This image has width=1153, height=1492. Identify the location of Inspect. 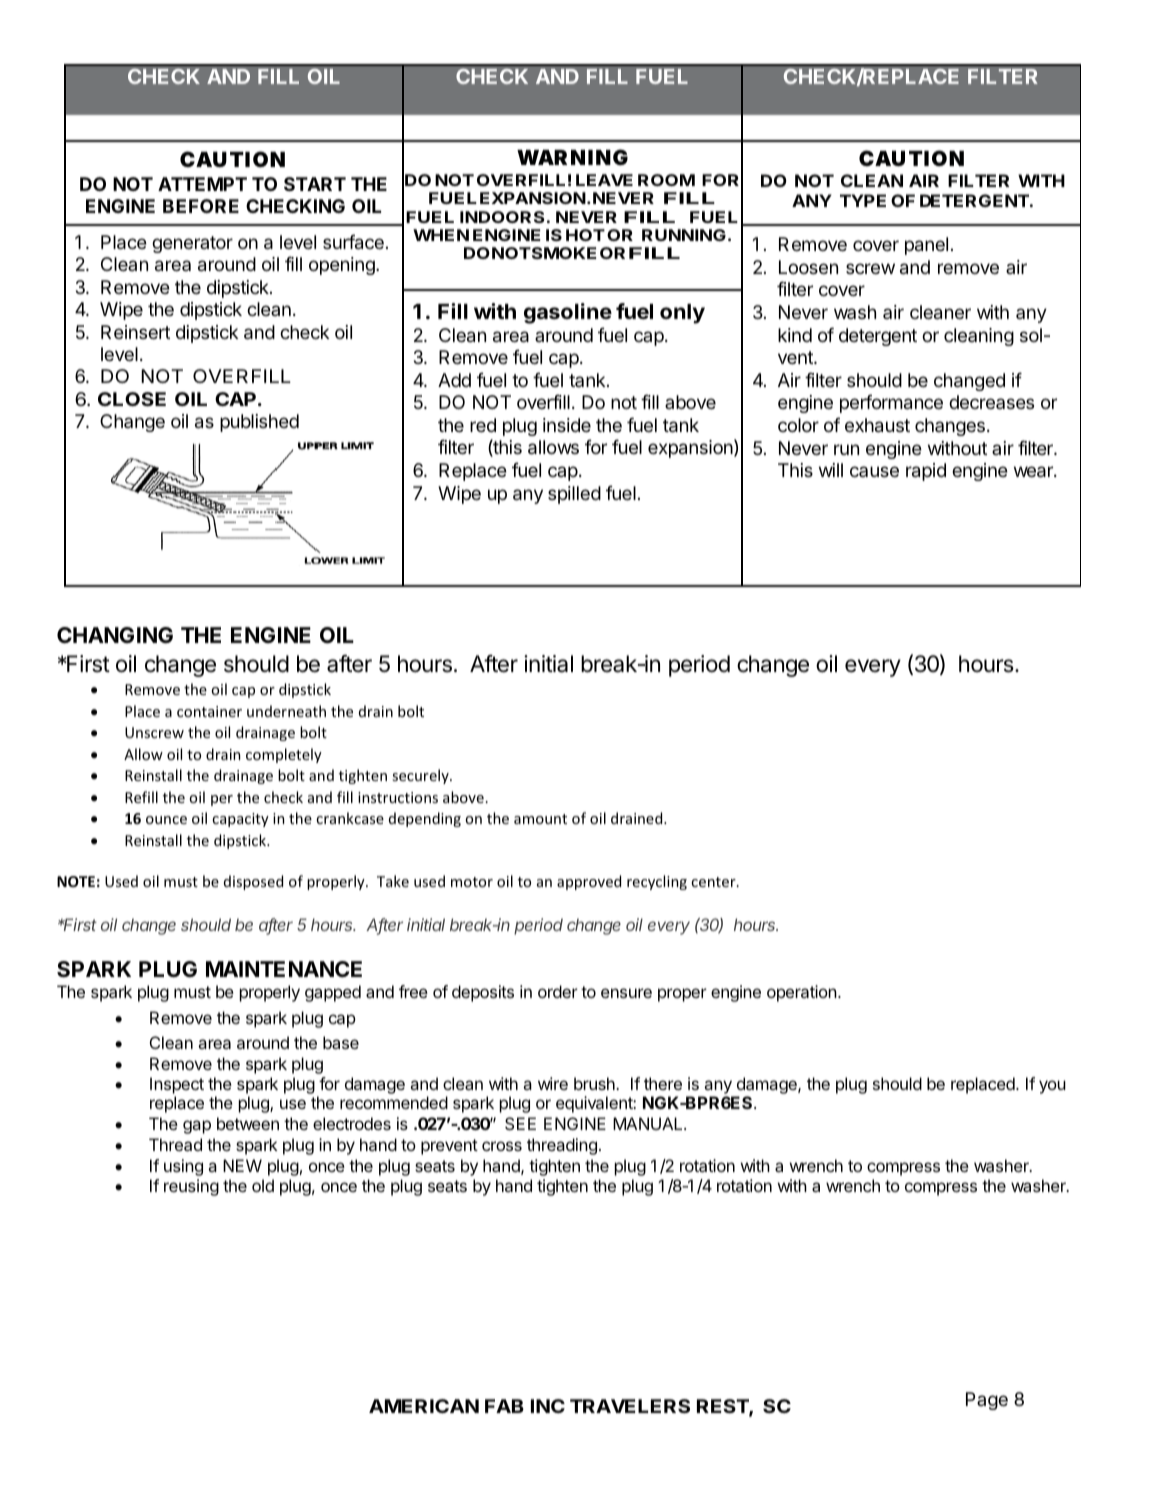
(177, 1087).
